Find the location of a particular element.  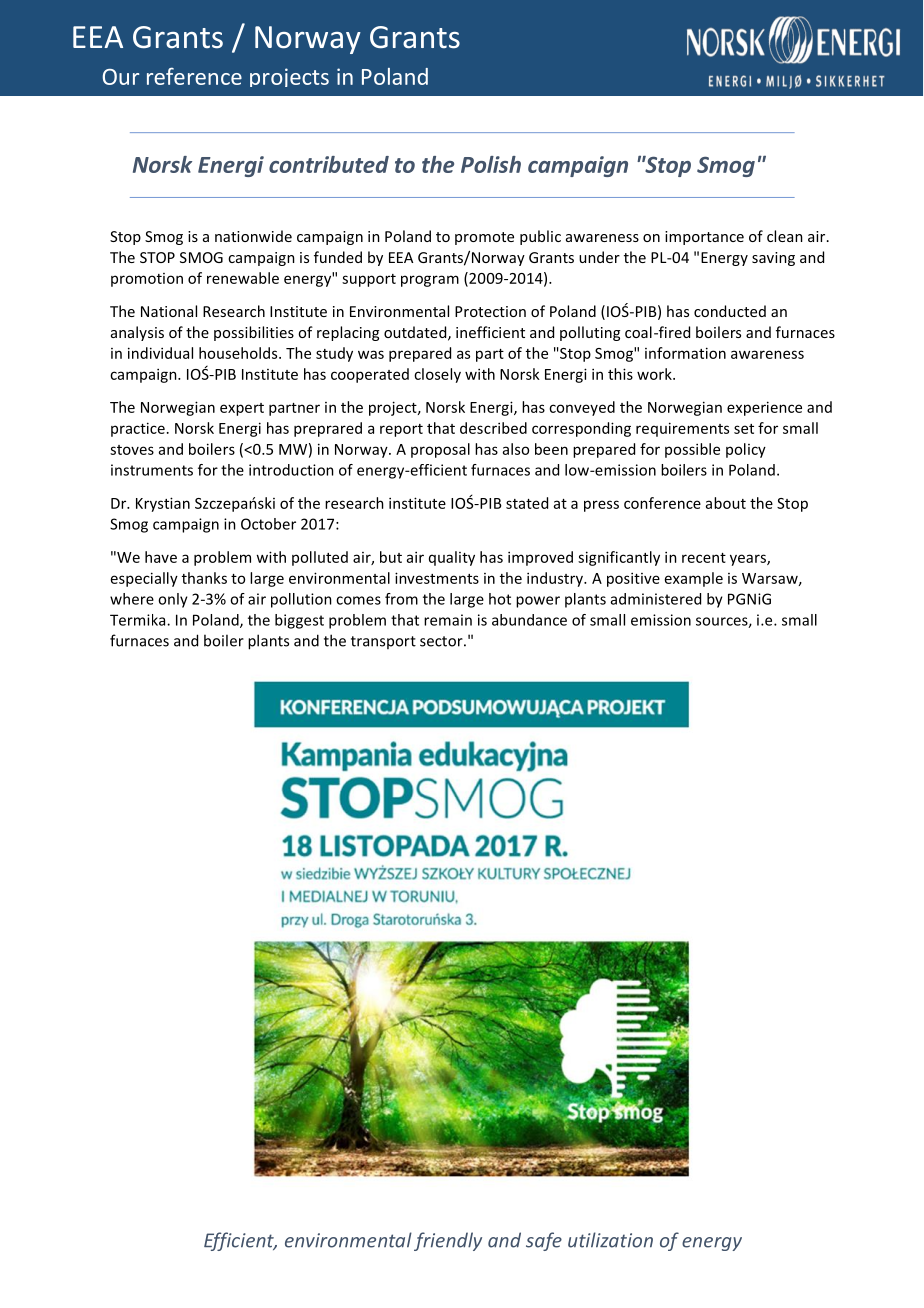

recent is located at coordinates (704, 558).
